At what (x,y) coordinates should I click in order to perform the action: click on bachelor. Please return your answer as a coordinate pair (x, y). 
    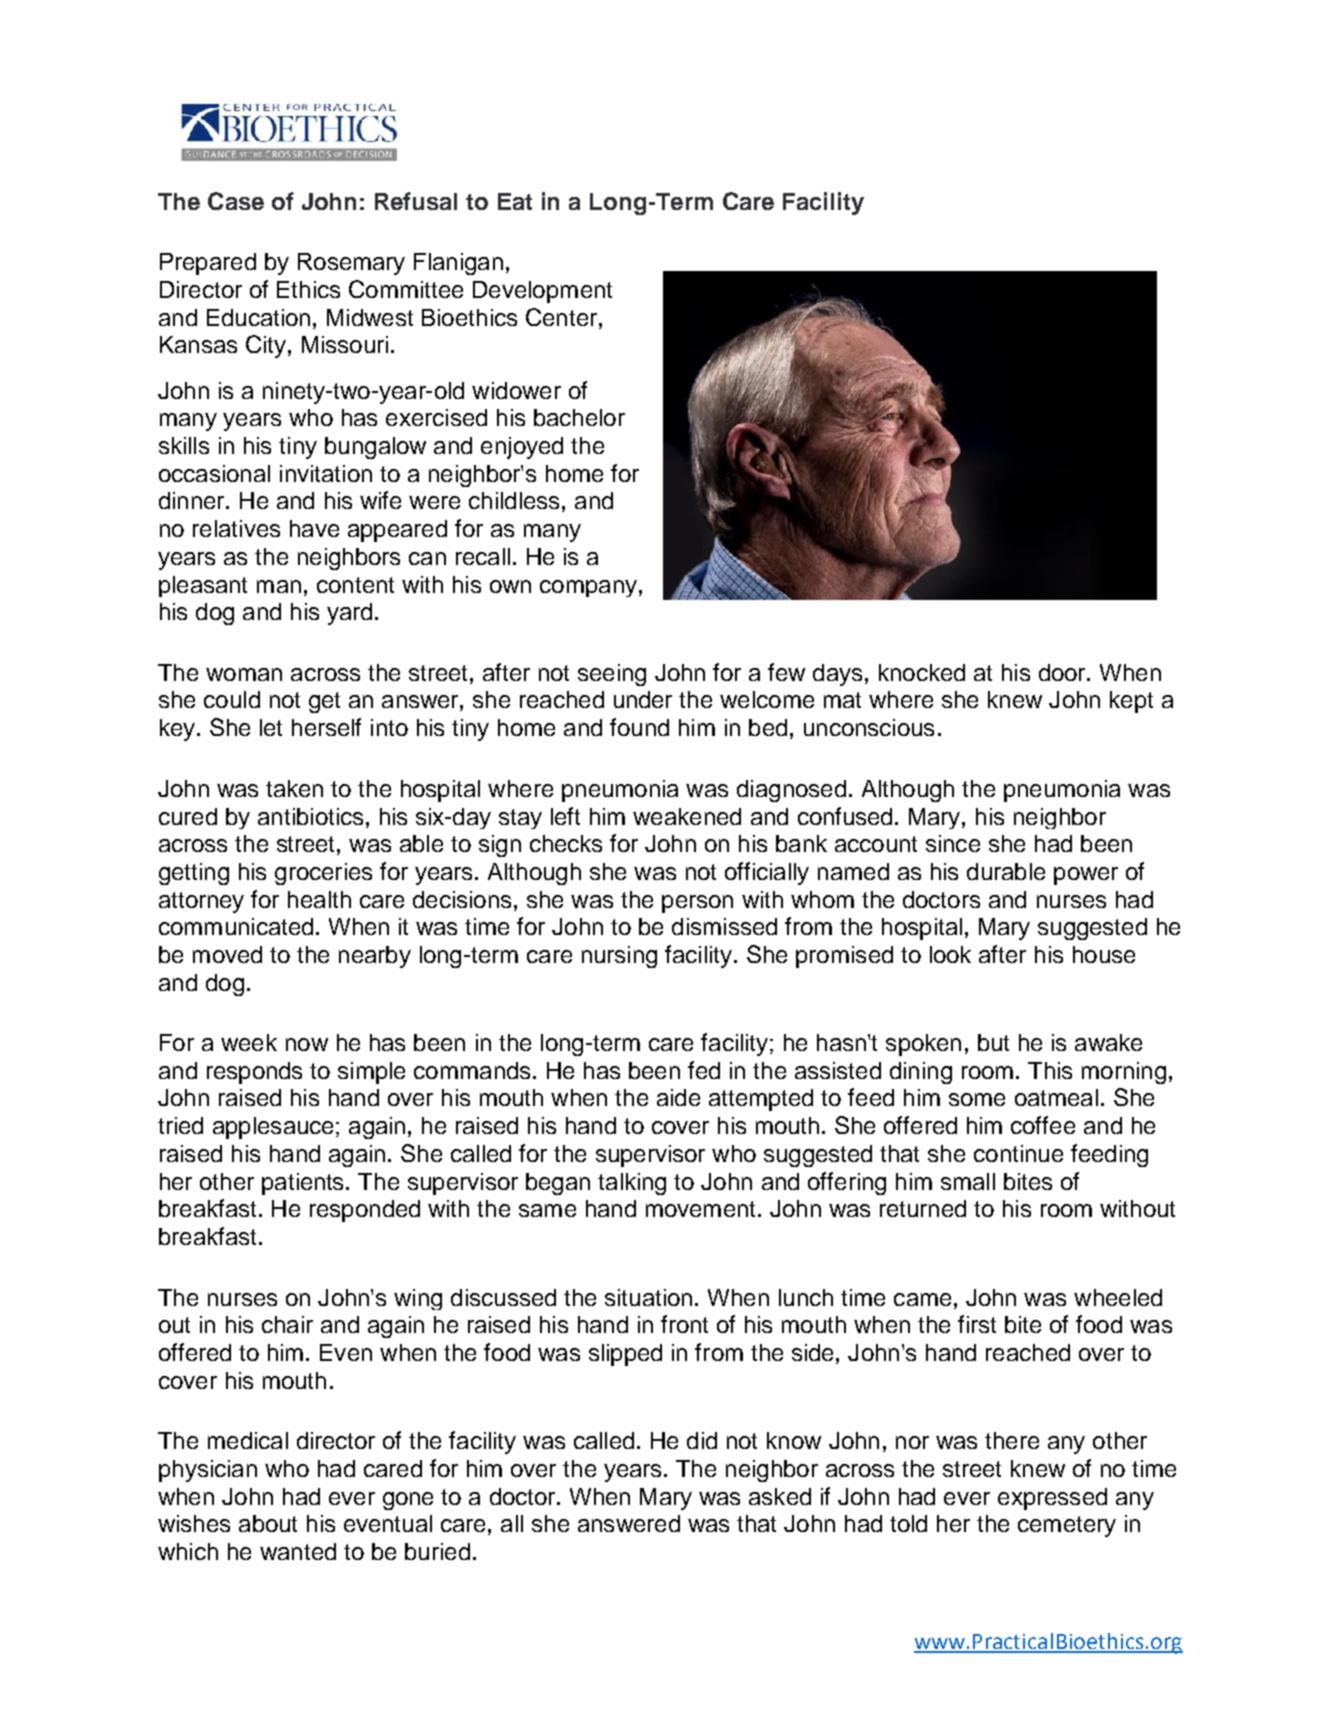
    Looking at the image, I should click on (579, 417).
